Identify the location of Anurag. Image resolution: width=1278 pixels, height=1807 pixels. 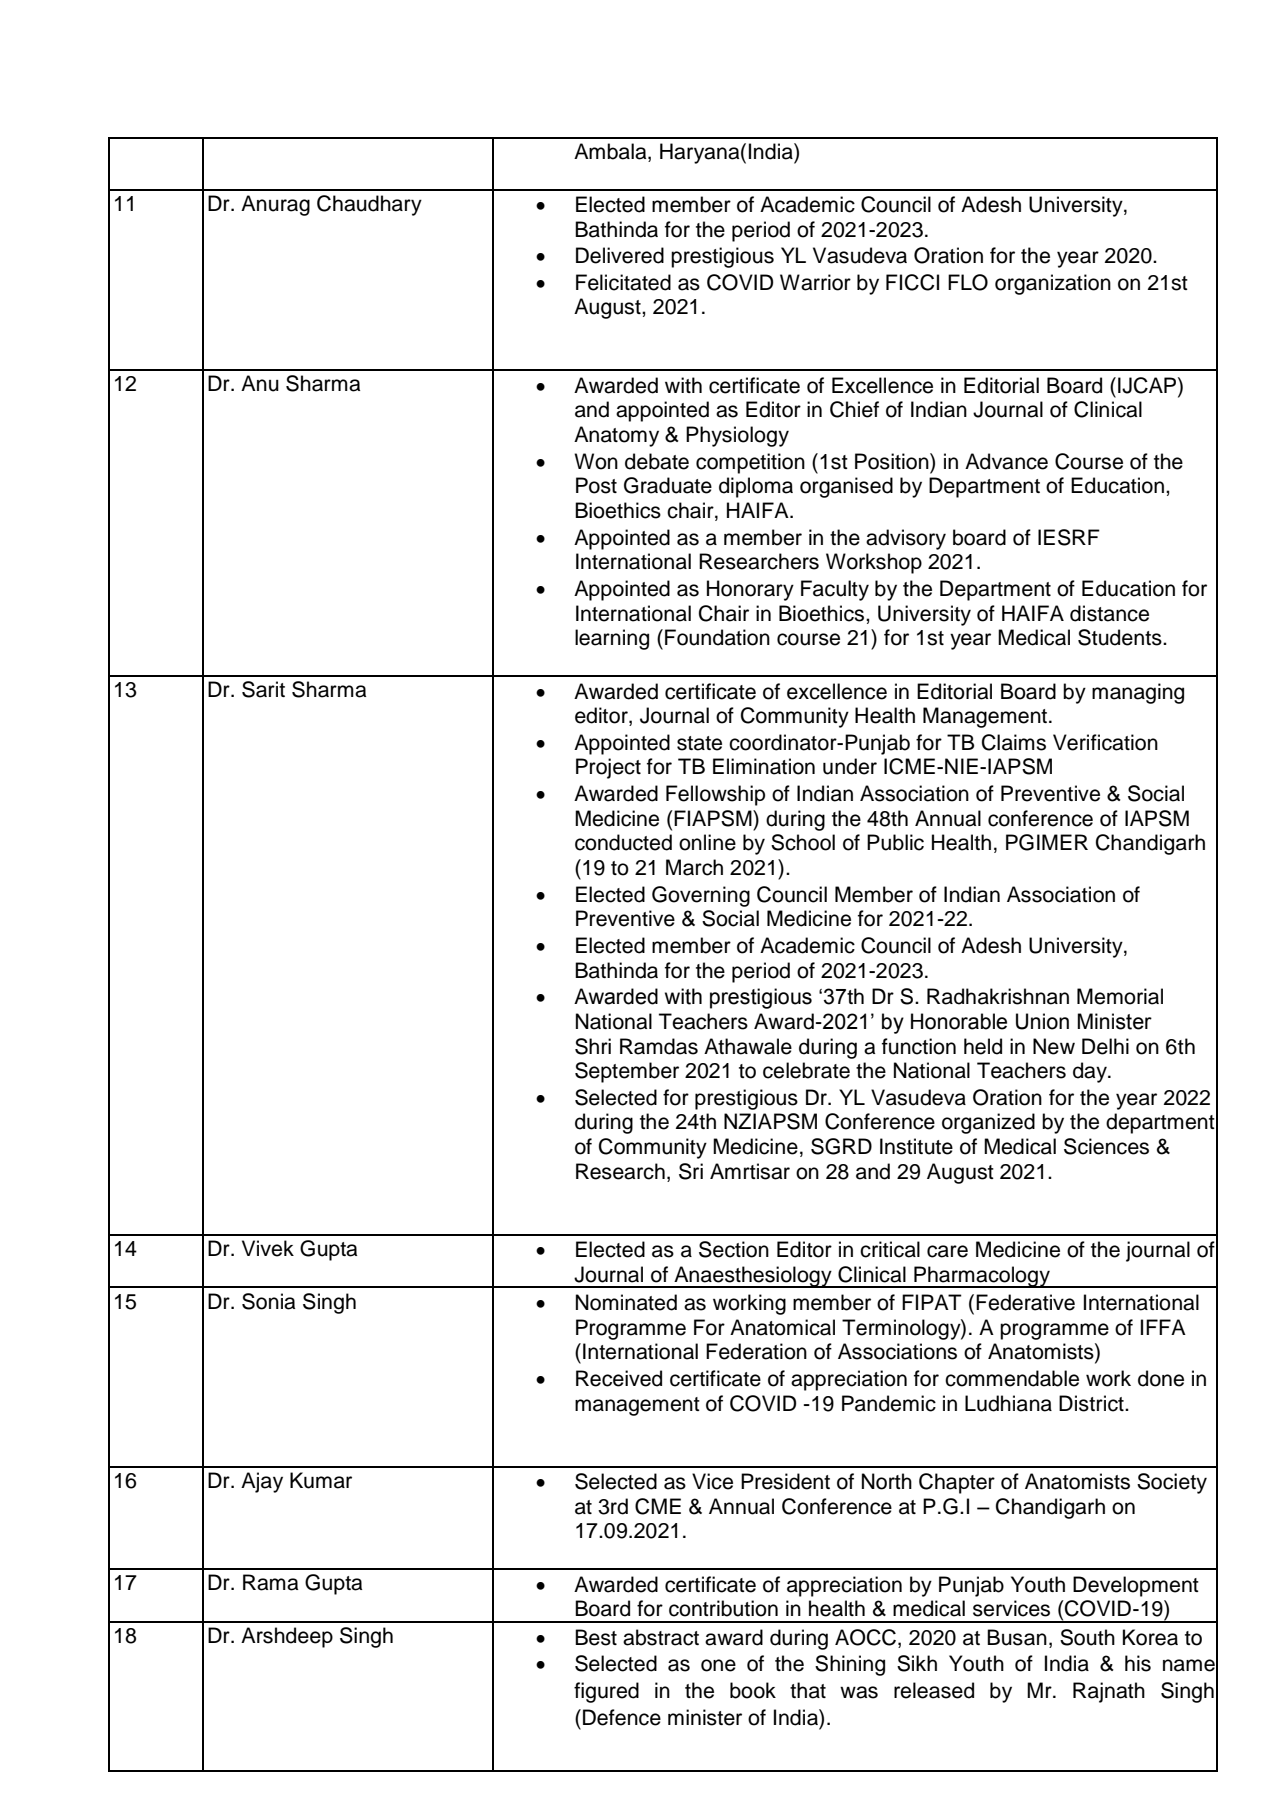
(275, 205).
